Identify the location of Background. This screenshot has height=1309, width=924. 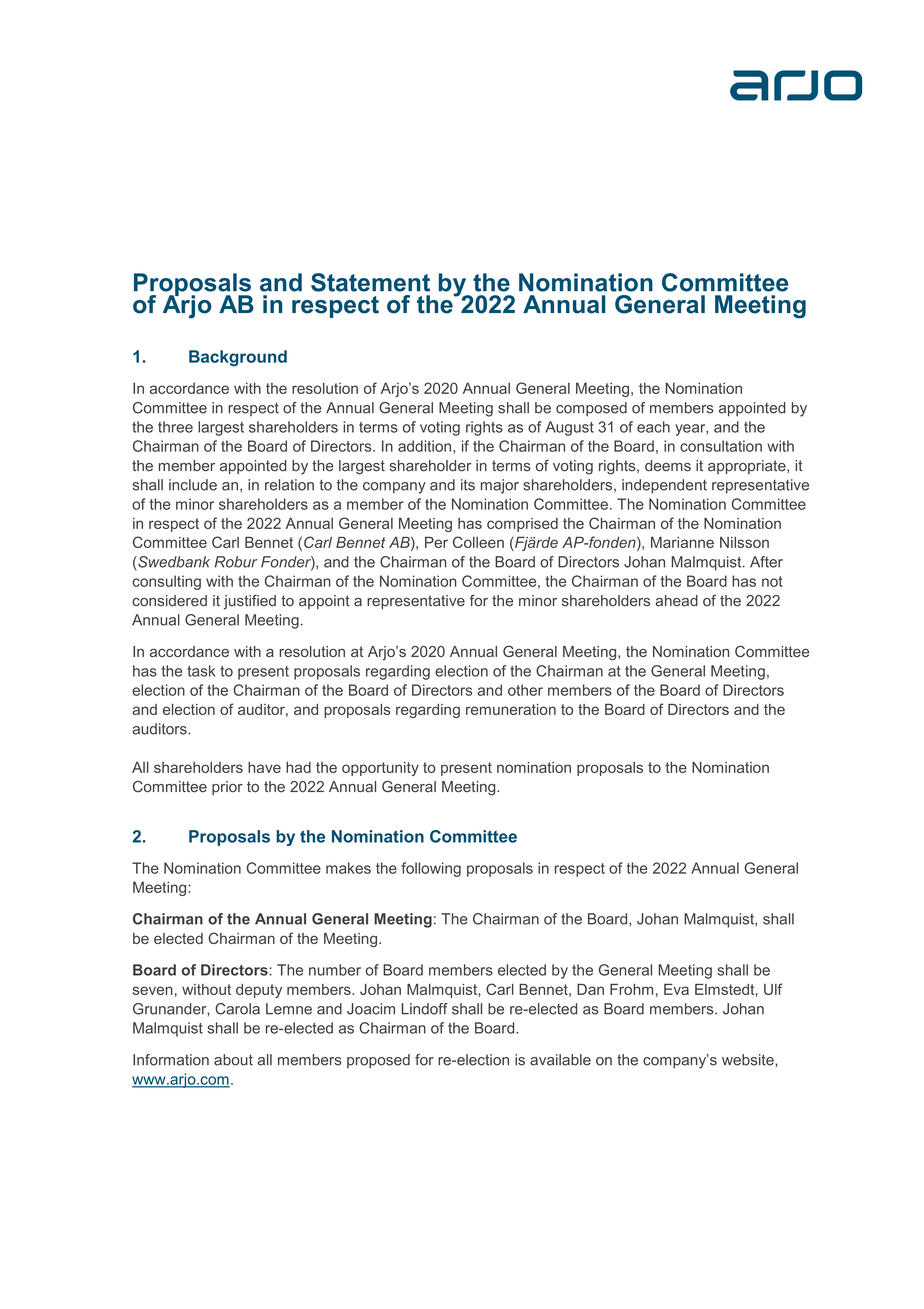
(238, 358).
